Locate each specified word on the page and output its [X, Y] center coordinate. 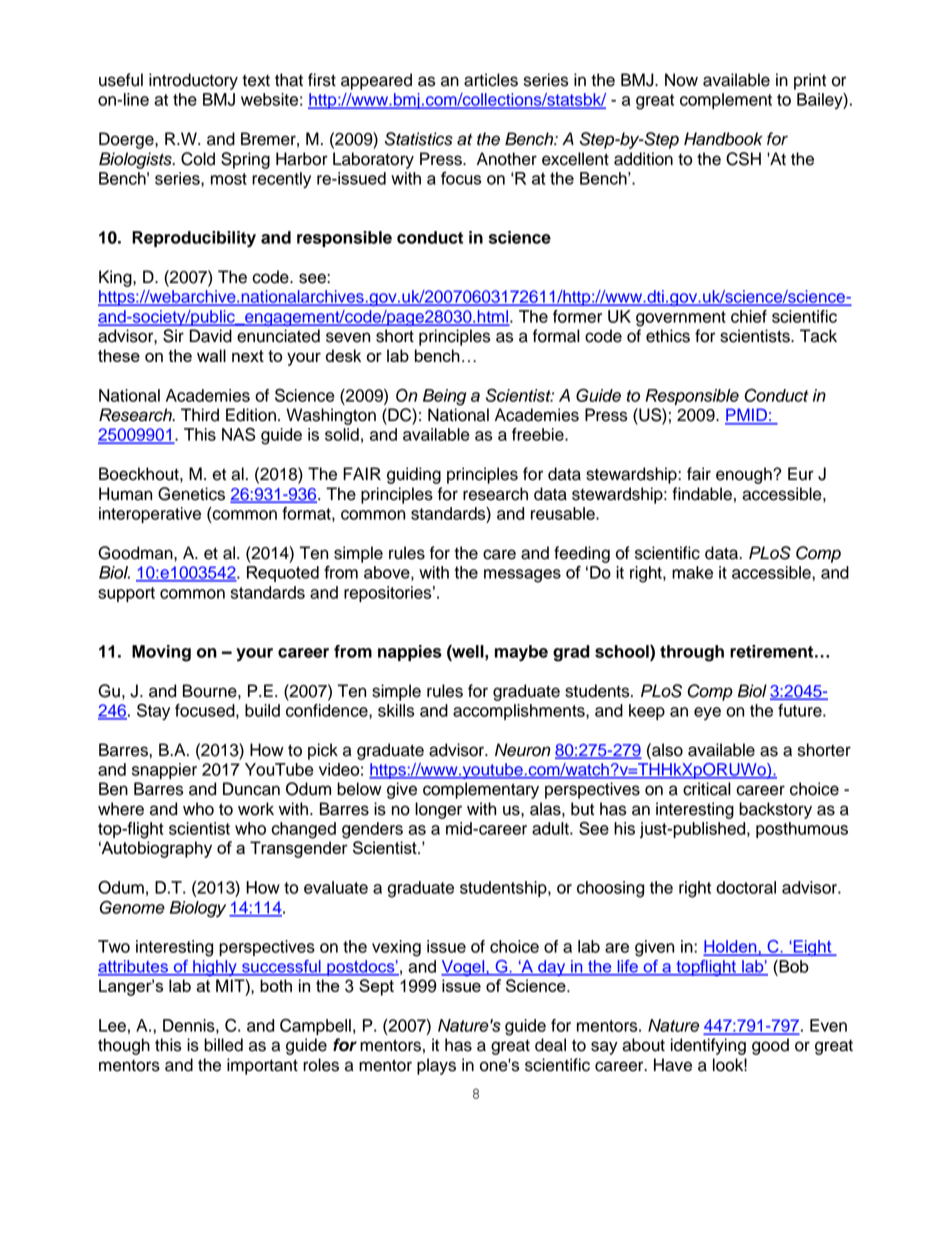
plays [436, 1066]
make [692, 572]
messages [522, 576]
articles [491, 80]
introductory [193, 81]
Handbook [723, 139]
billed [223, 1045]
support [126, 594]
